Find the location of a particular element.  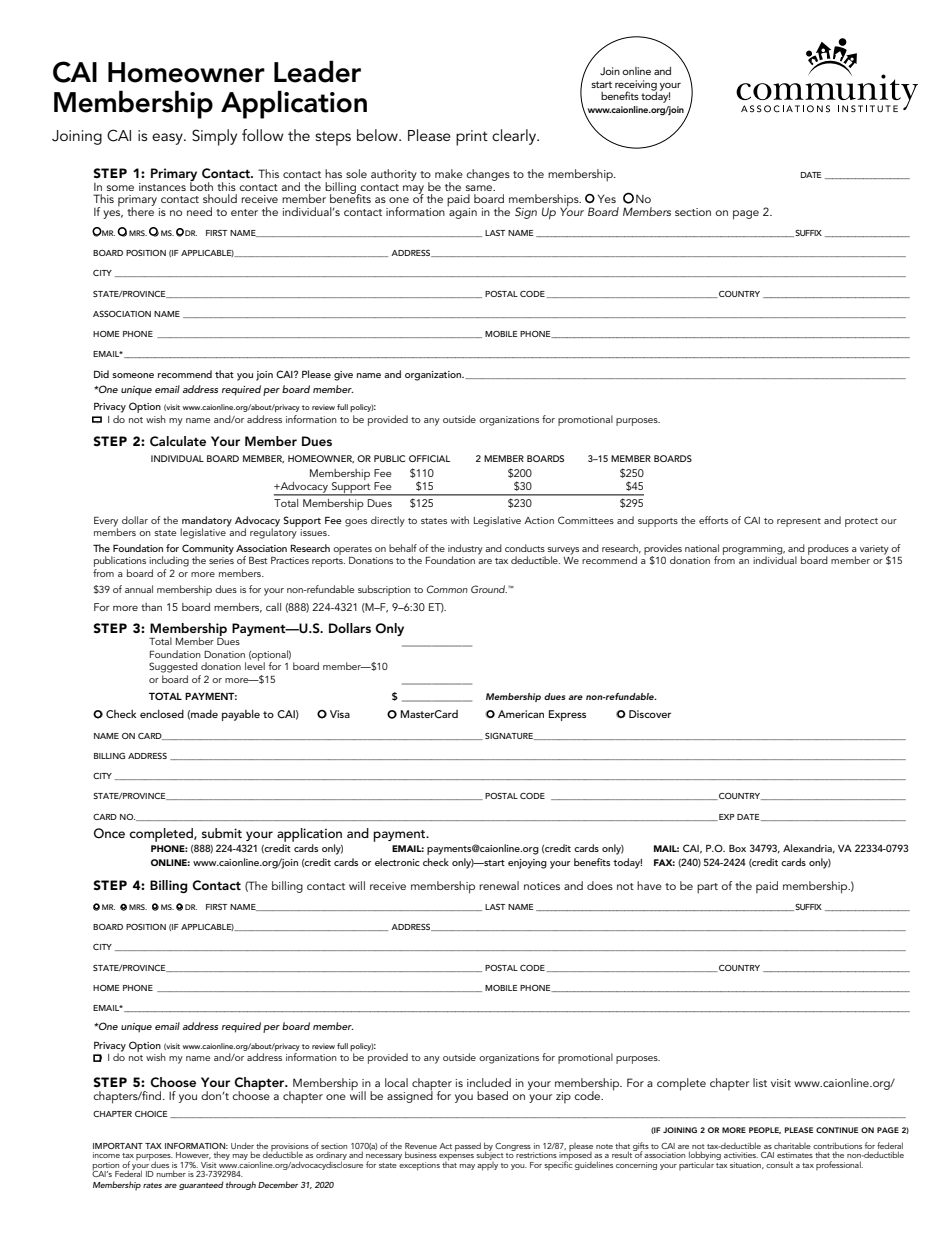

Calculate is located at coordinates (178, 441).
